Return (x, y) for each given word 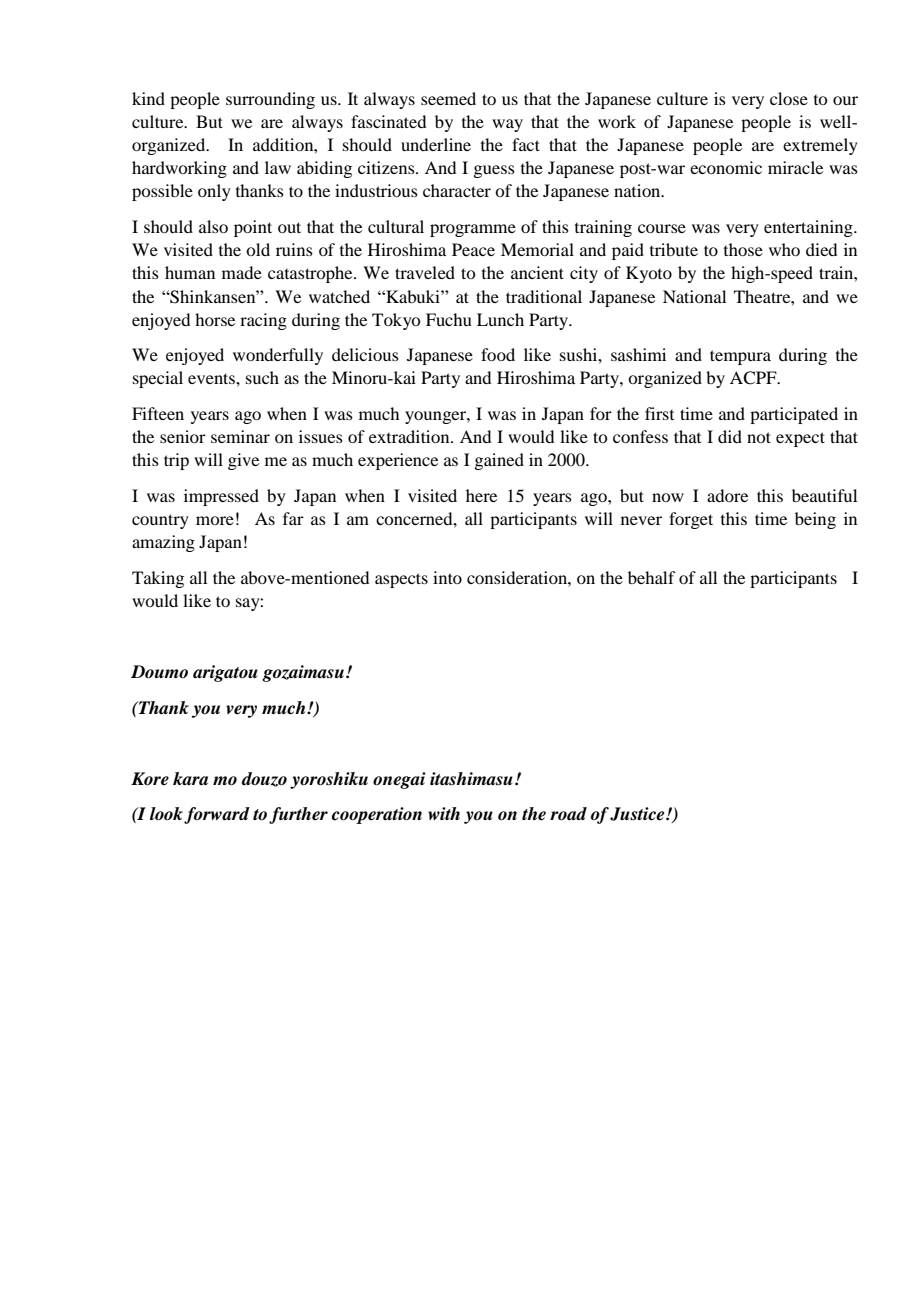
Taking (158, 579)
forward (217, 815)
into (447, 577)
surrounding (270, 100)
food (498, 354)
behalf (651, 577)
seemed (448, 98)
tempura (740, 357)
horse (215, 319)
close (789, 98)
